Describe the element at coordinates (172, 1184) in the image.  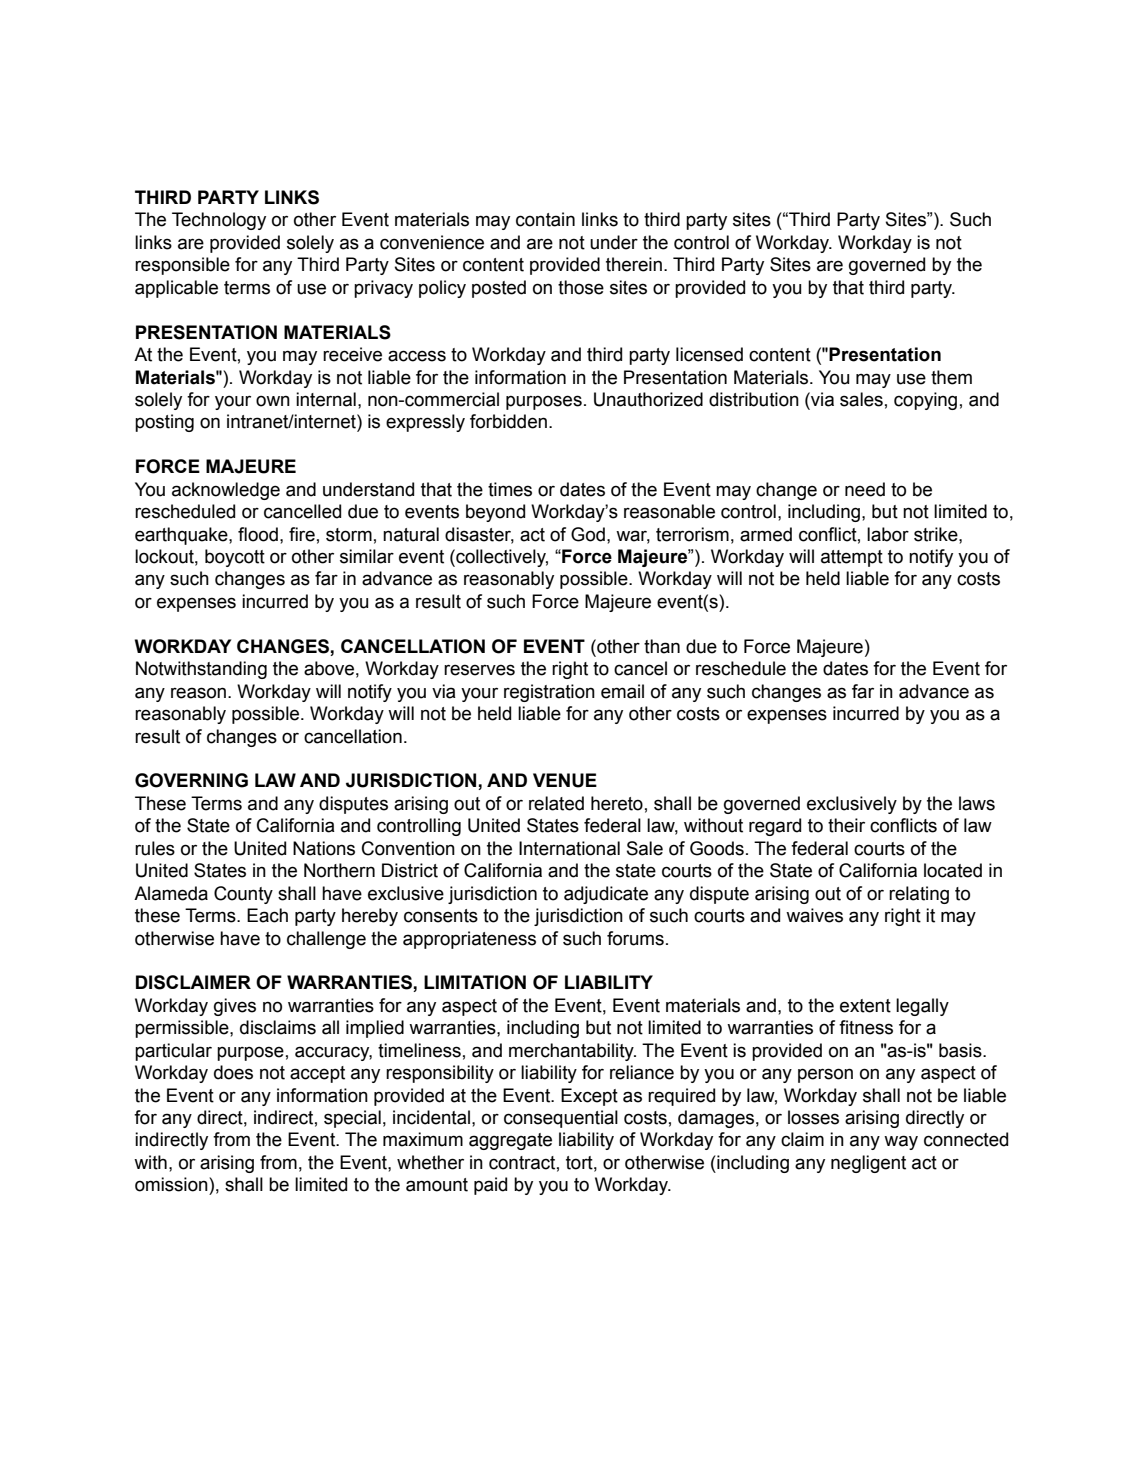
I see `omission` at that location.
